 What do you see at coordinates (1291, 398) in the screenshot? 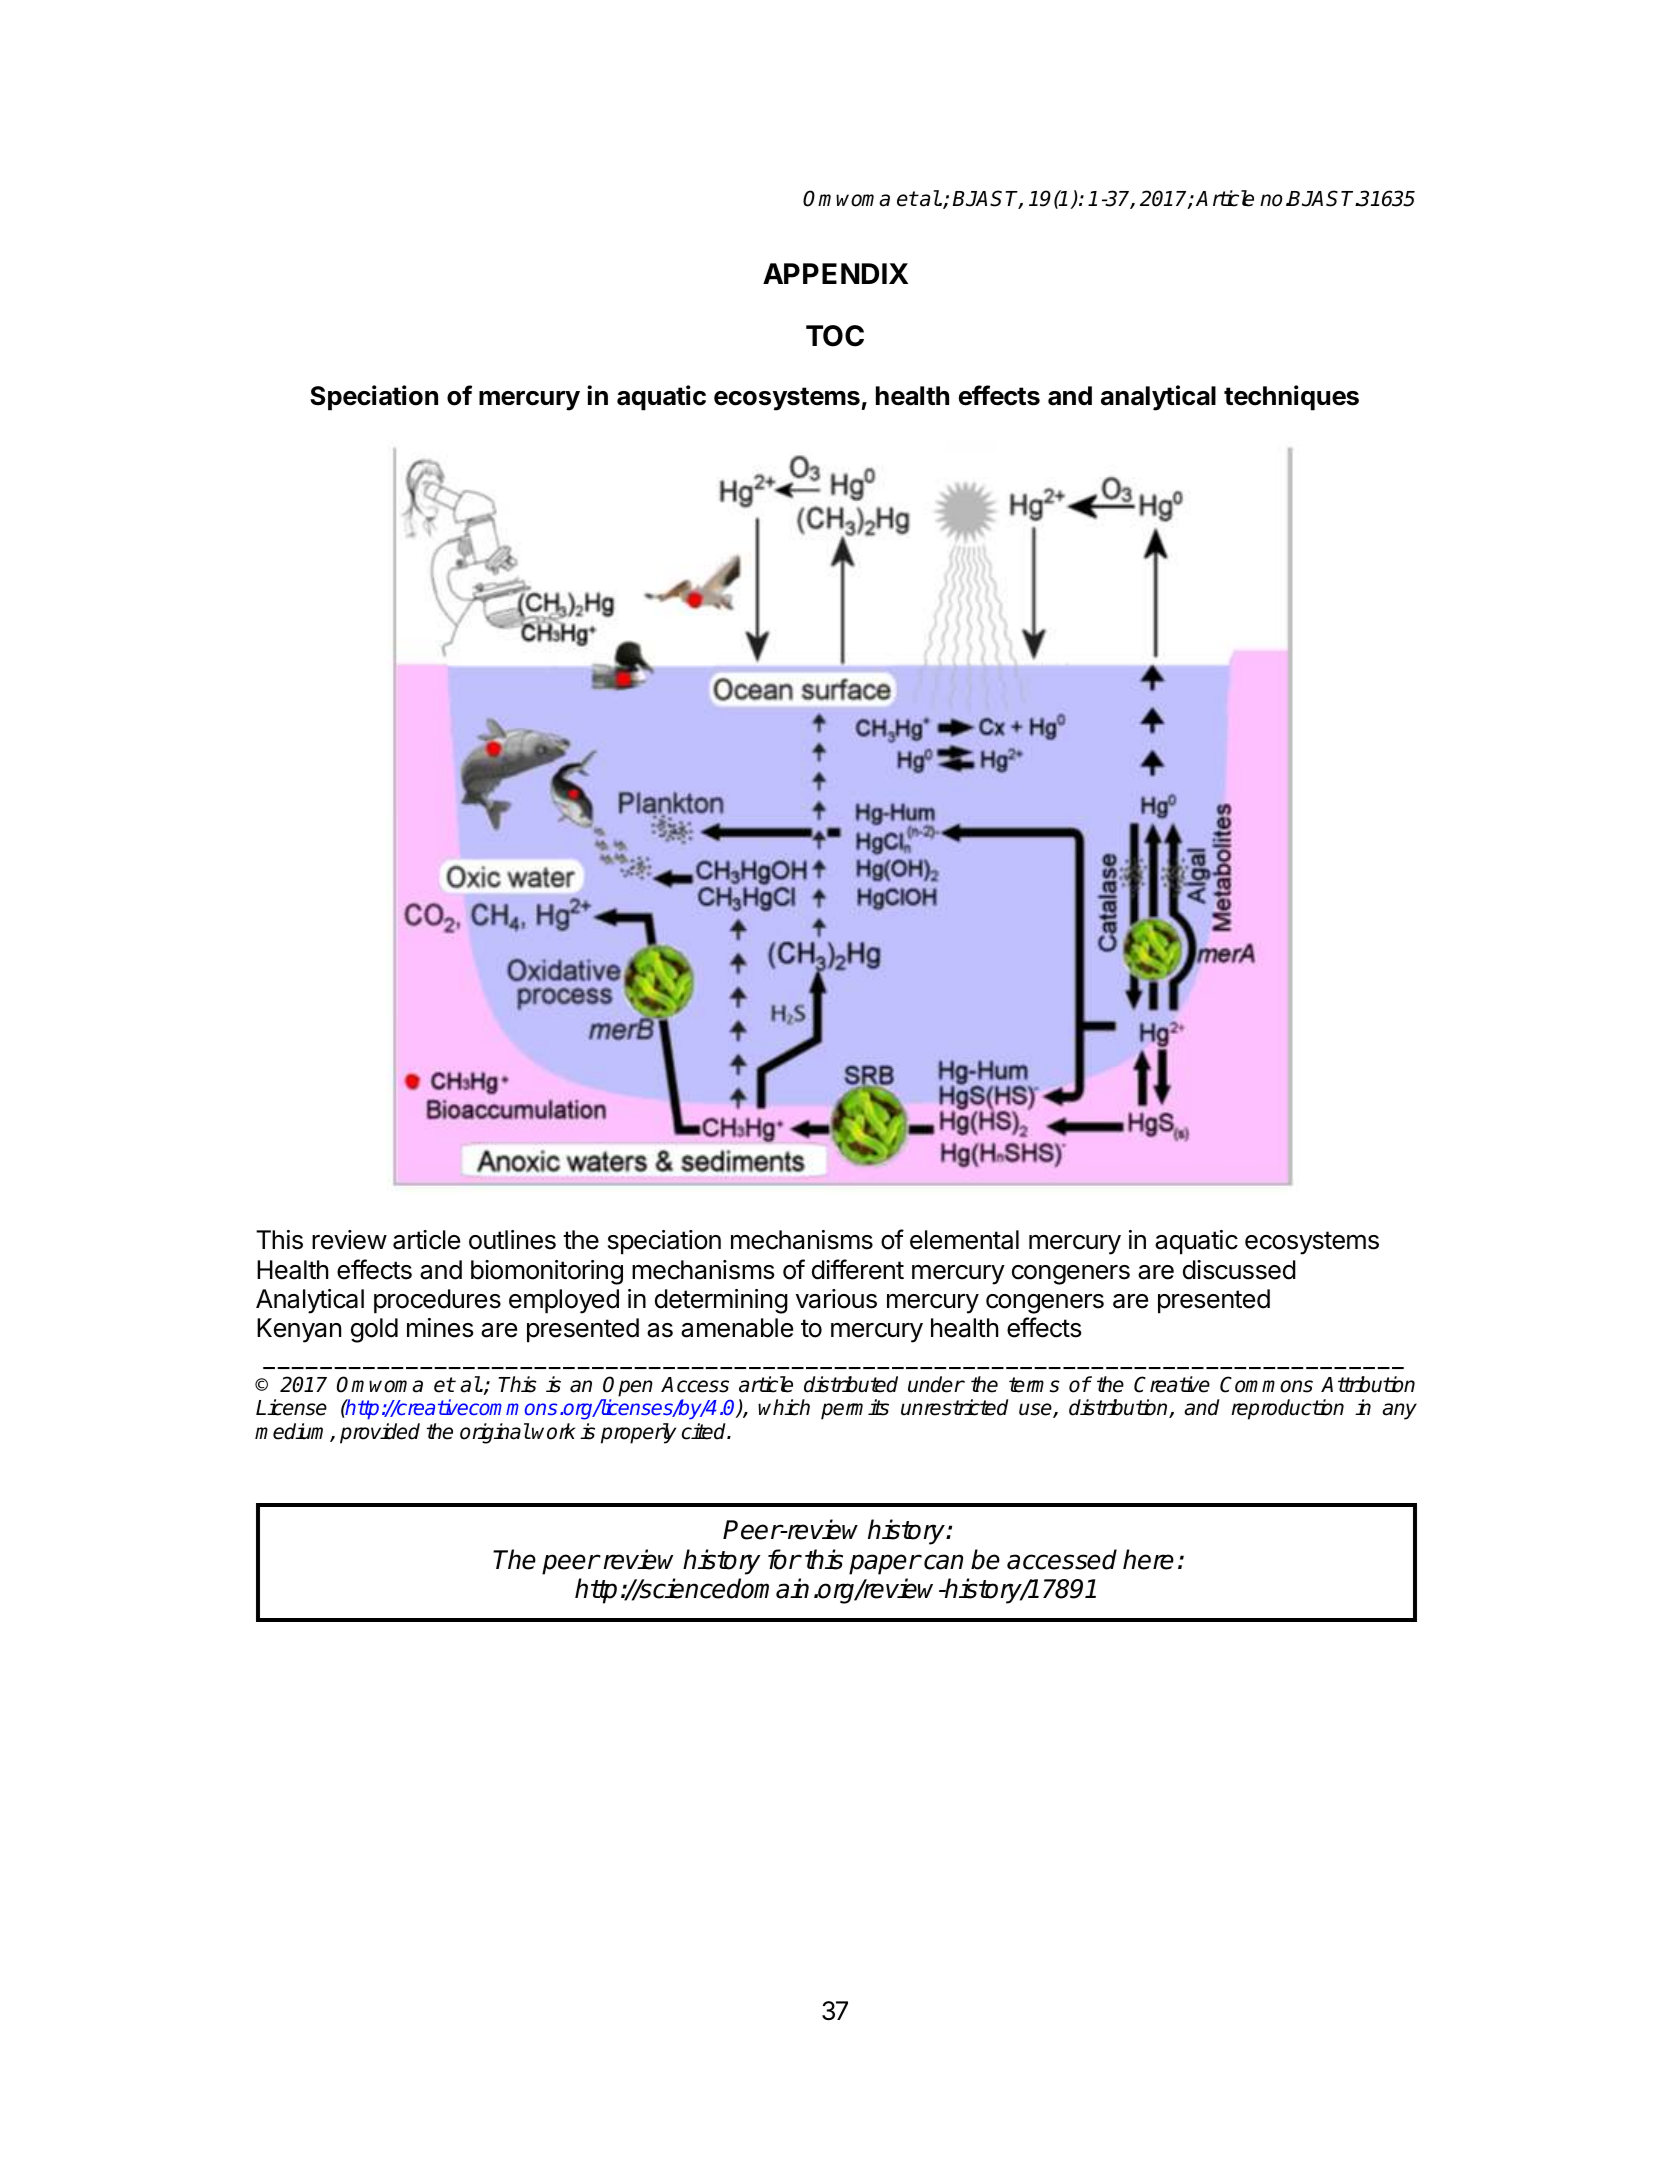
I see `techniques` at bounding box center [1291, 398].
